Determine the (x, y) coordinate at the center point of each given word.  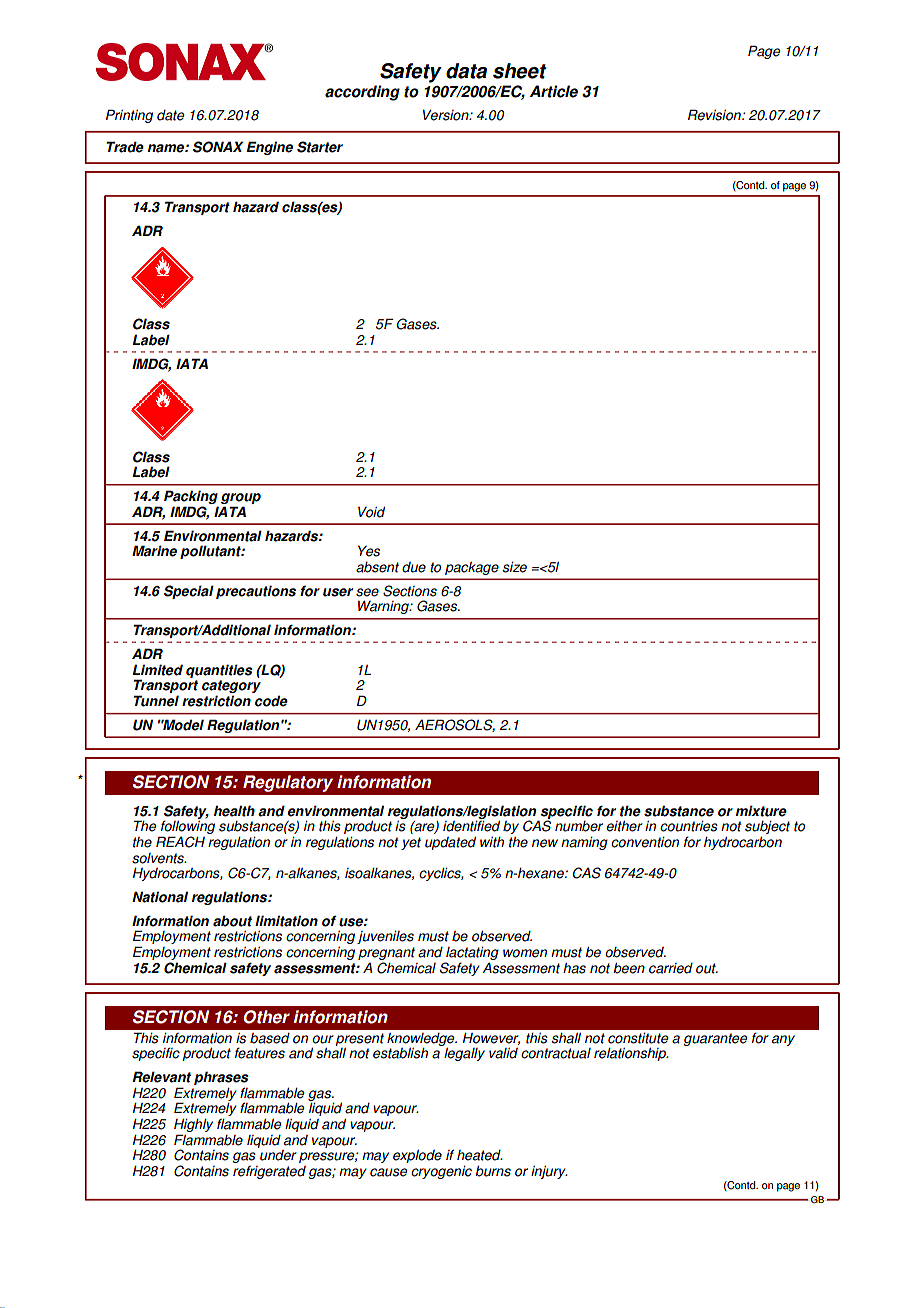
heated (480, 1155)
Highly (193, 1127)
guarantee (715, 1039)
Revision (715, 115)
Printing (129, 116)
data (466, 71)
